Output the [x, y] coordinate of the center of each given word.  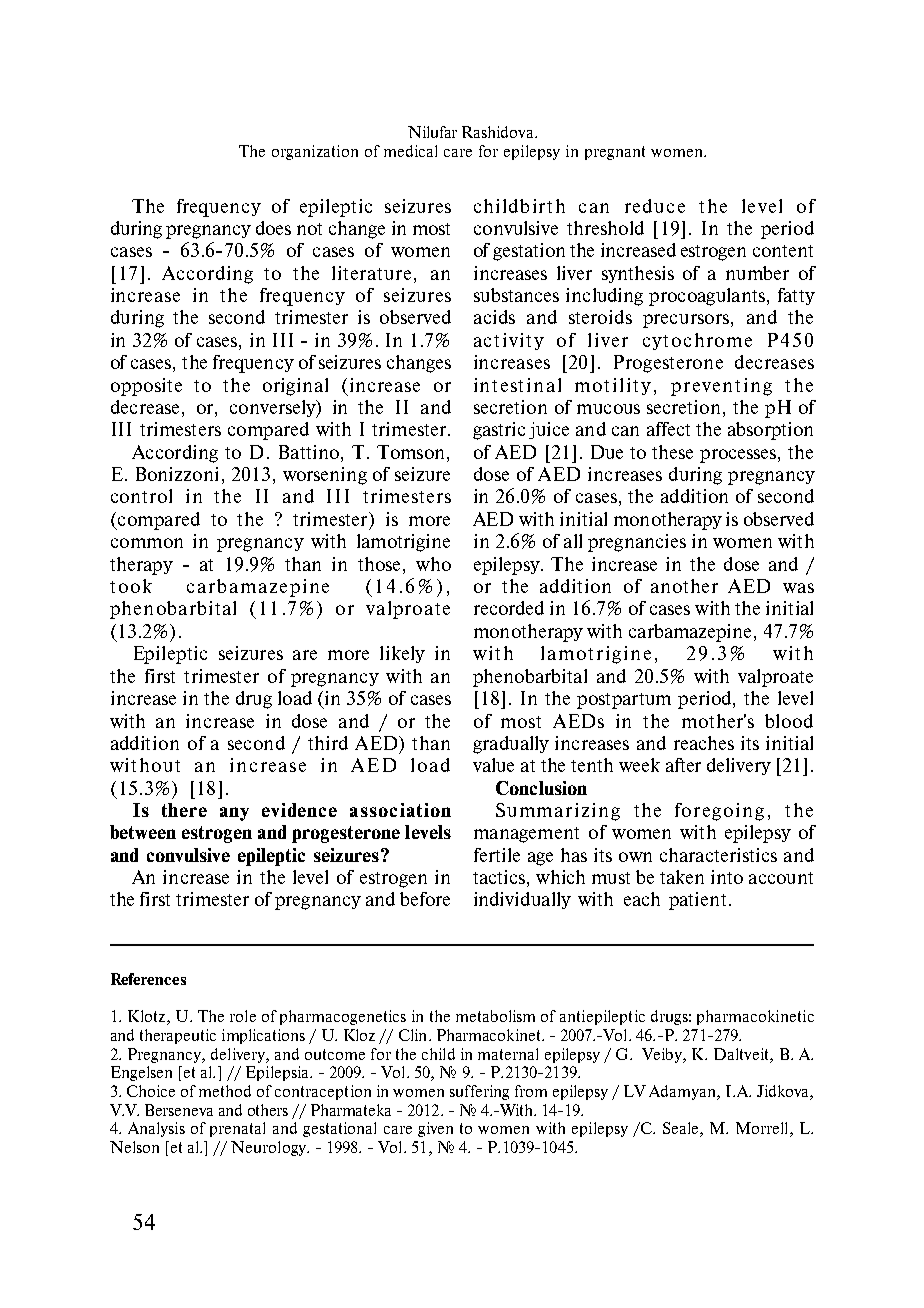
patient [697, 901]
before [425, 899]
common [147, 543]
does [273, 228]
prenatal [237, 1129]
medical [410, 151]
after [683, 765]
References [148, 979]
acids [494, 317]
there [184, 810]
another [684, 586]
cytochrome [697, 341]
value [493, 765]
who [433, 564]
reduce [655, 206]
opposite [146, 387]
